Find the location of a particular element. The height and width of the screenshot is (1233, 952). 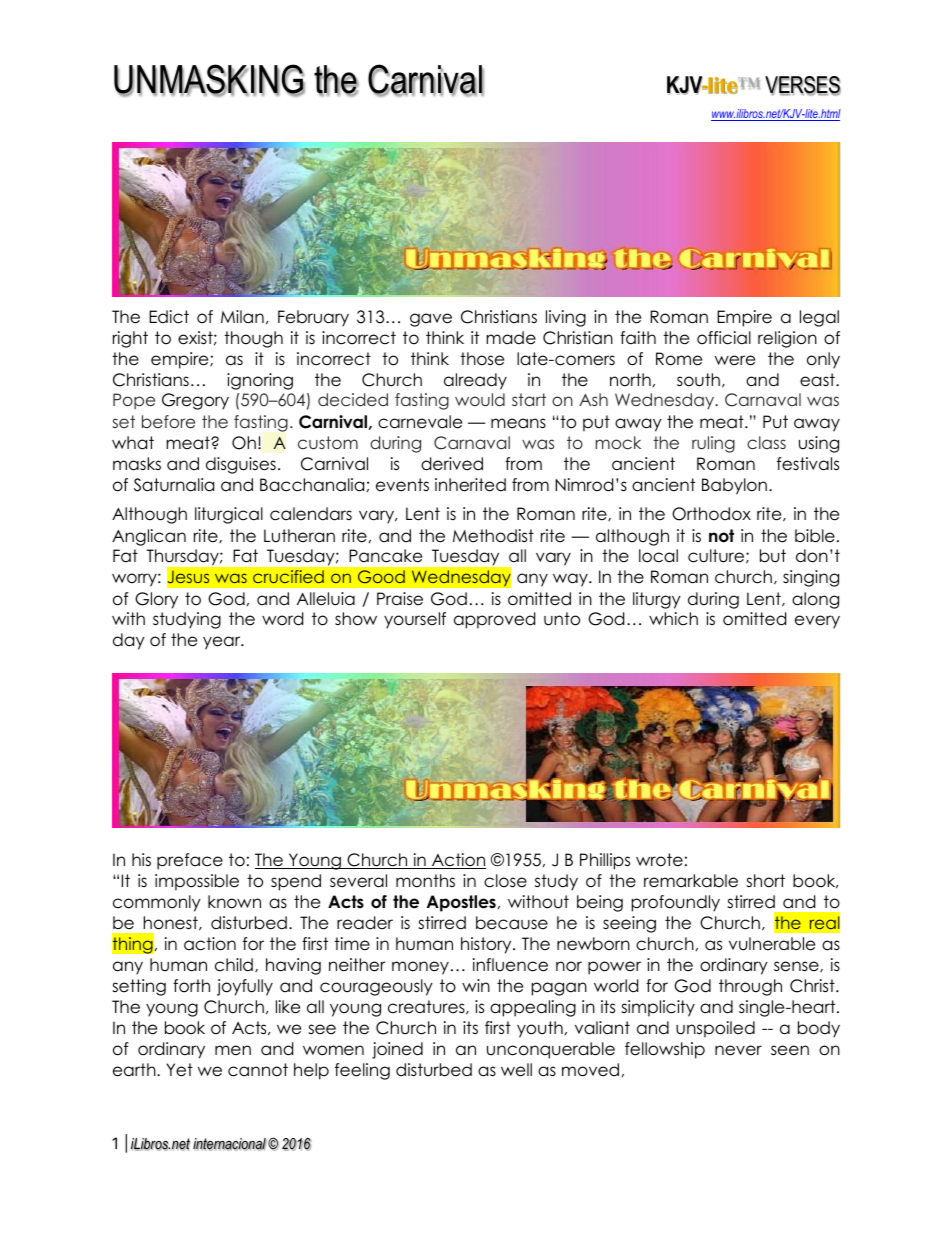

well is located at coordinates (516, 1070).
